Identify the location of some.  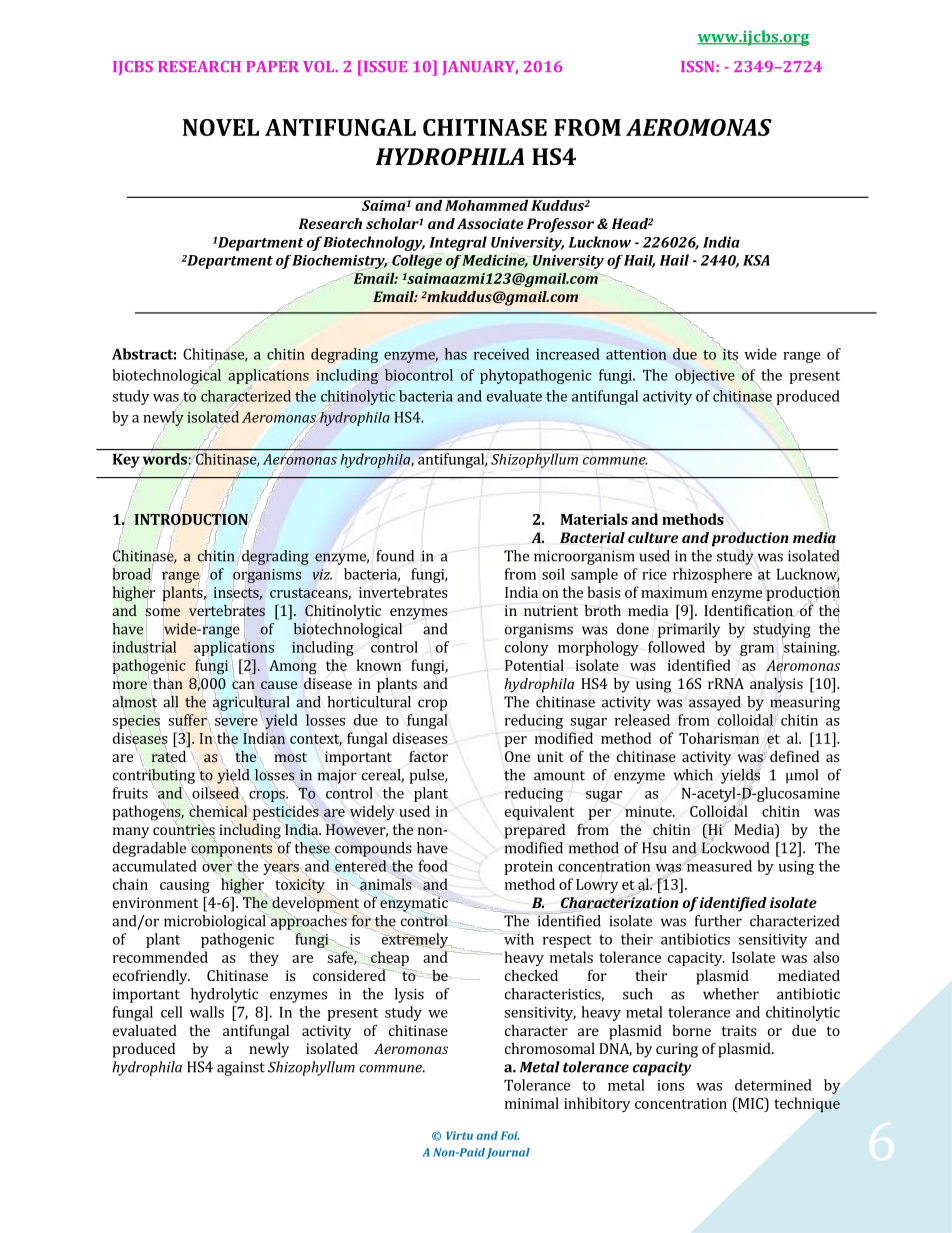
(162, 612).
